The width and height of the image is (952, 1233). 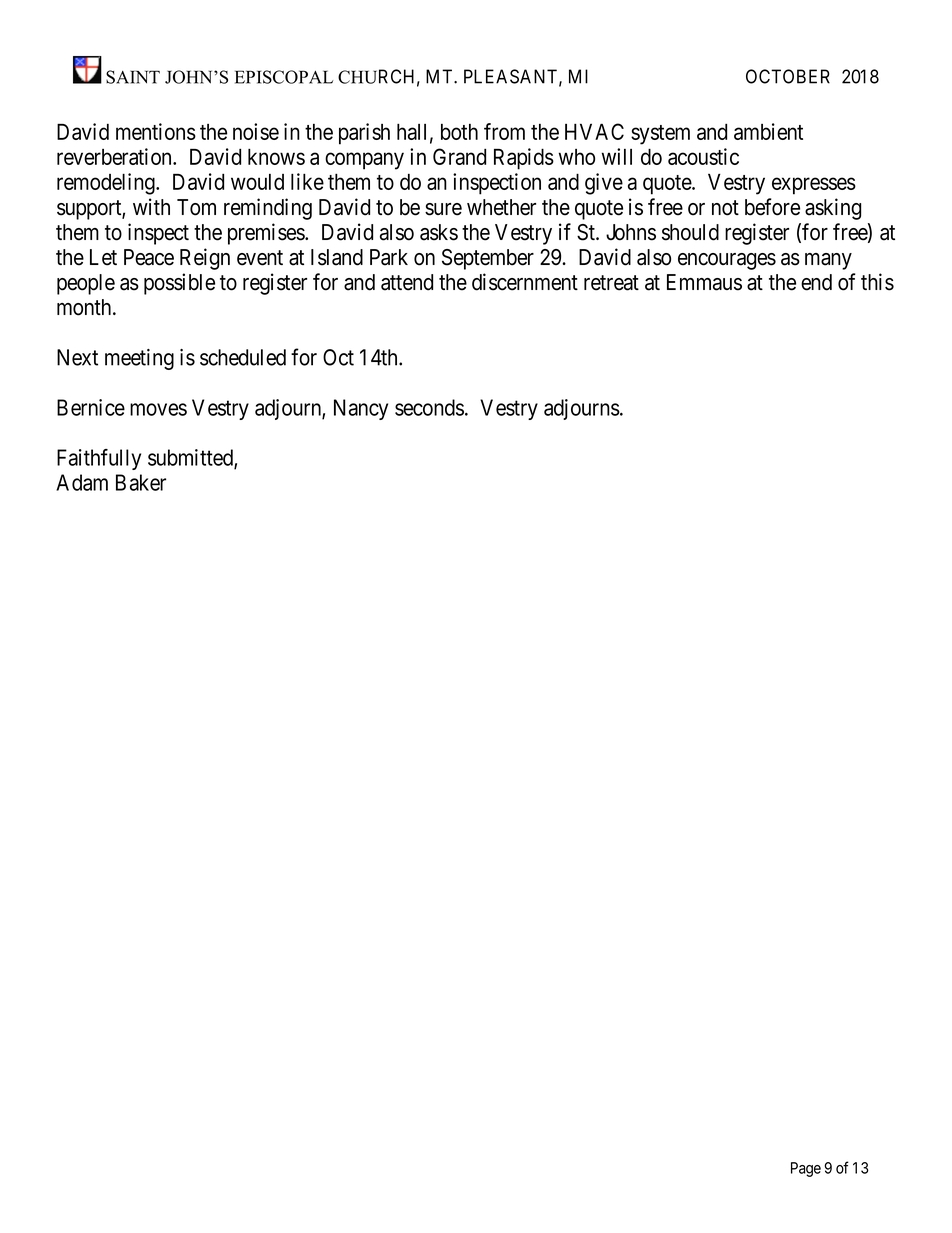 I want to click on scheduled, so click(x=243, y=357).
